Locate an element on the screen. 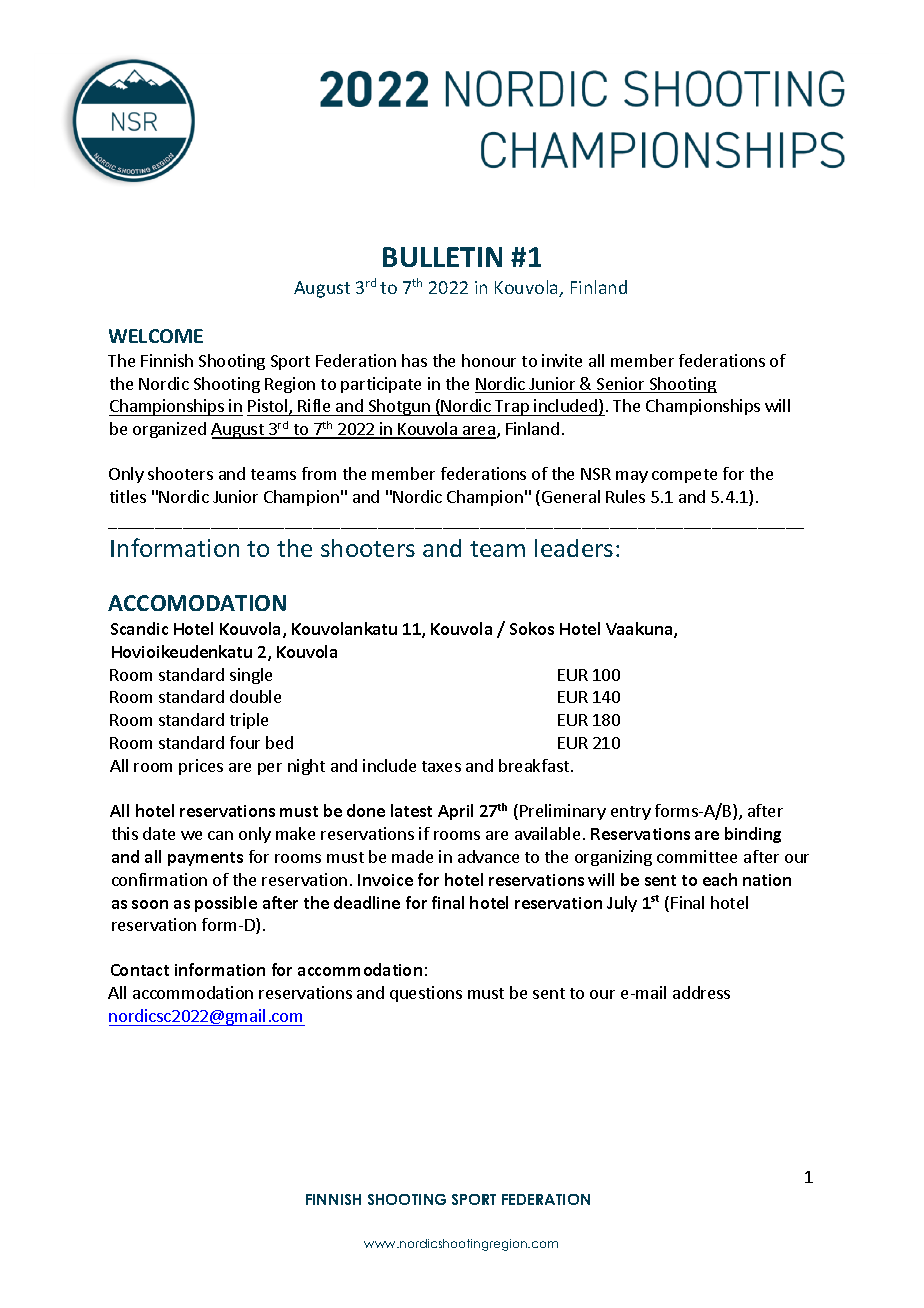 This screenshot has height=1308, width=924. Contact is located at coordinates (140, 970).
